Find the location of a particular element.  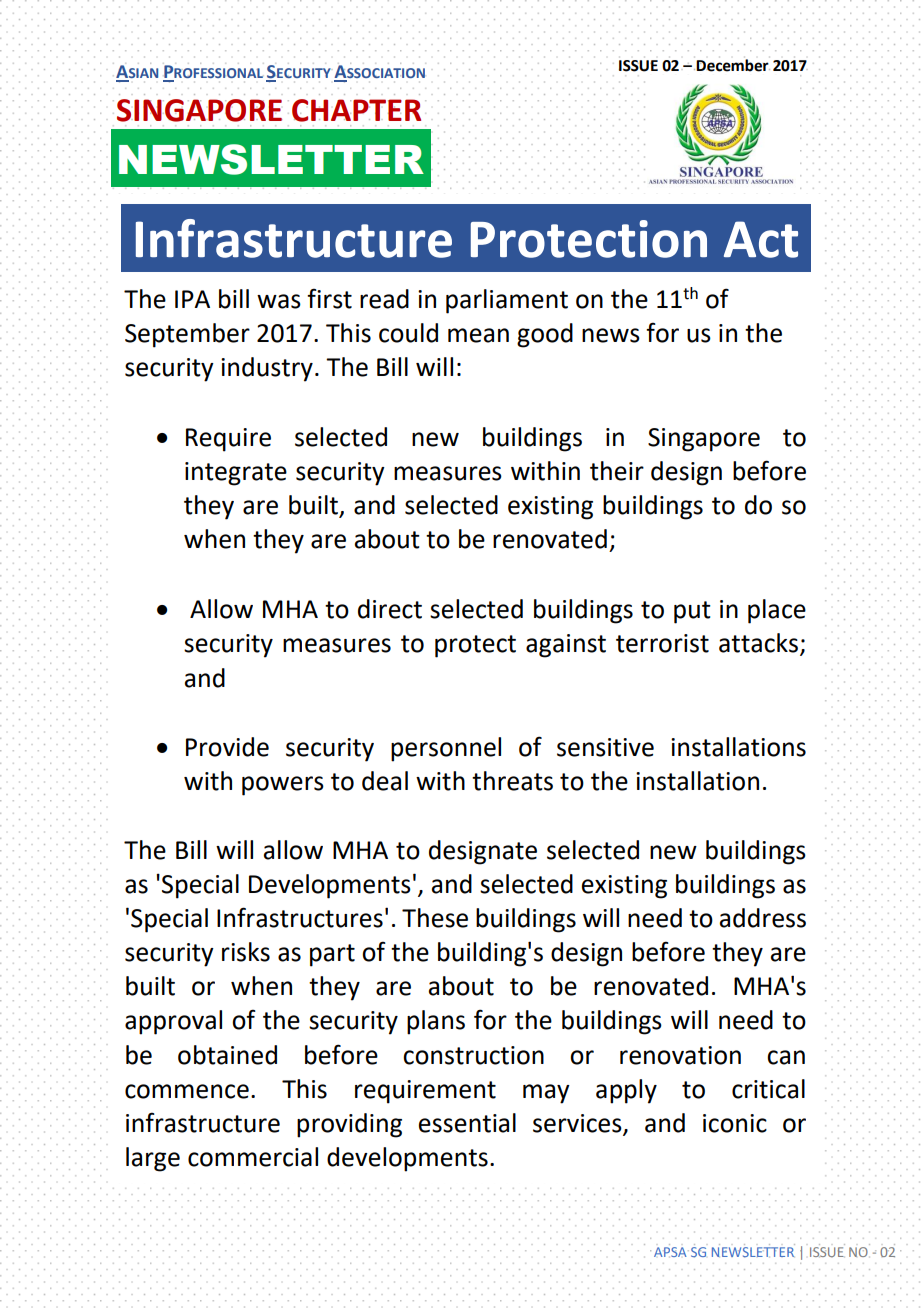

mean is located at coordinates (478, 335).
